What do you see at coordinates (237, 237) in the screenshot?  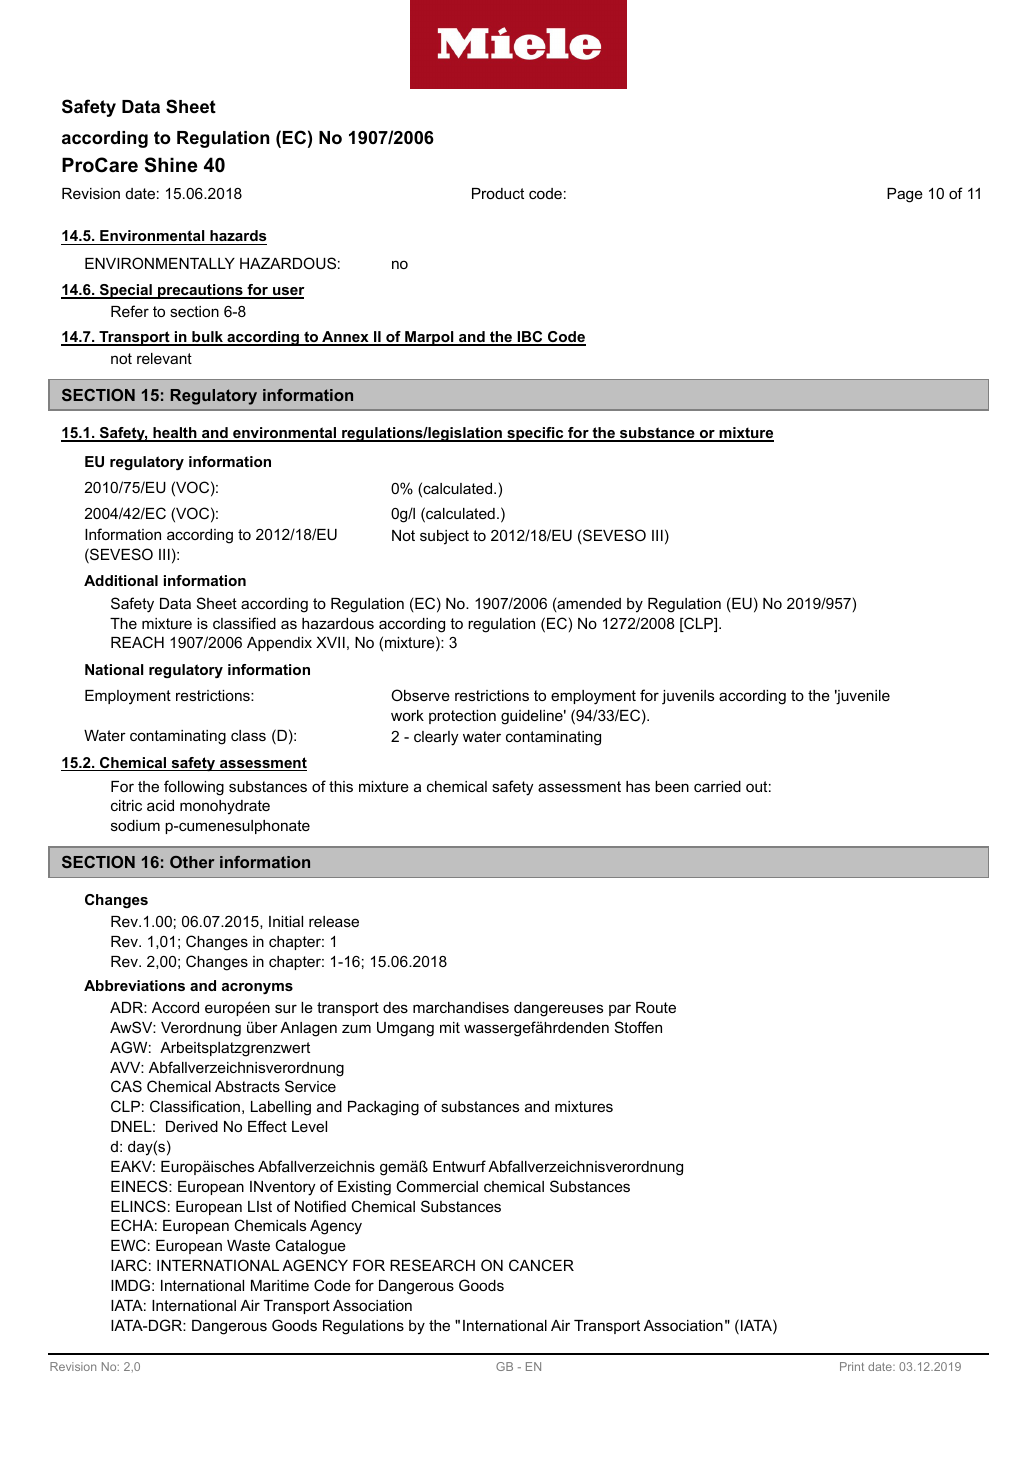 I see `hazards` at bounding box center [237, 237].
